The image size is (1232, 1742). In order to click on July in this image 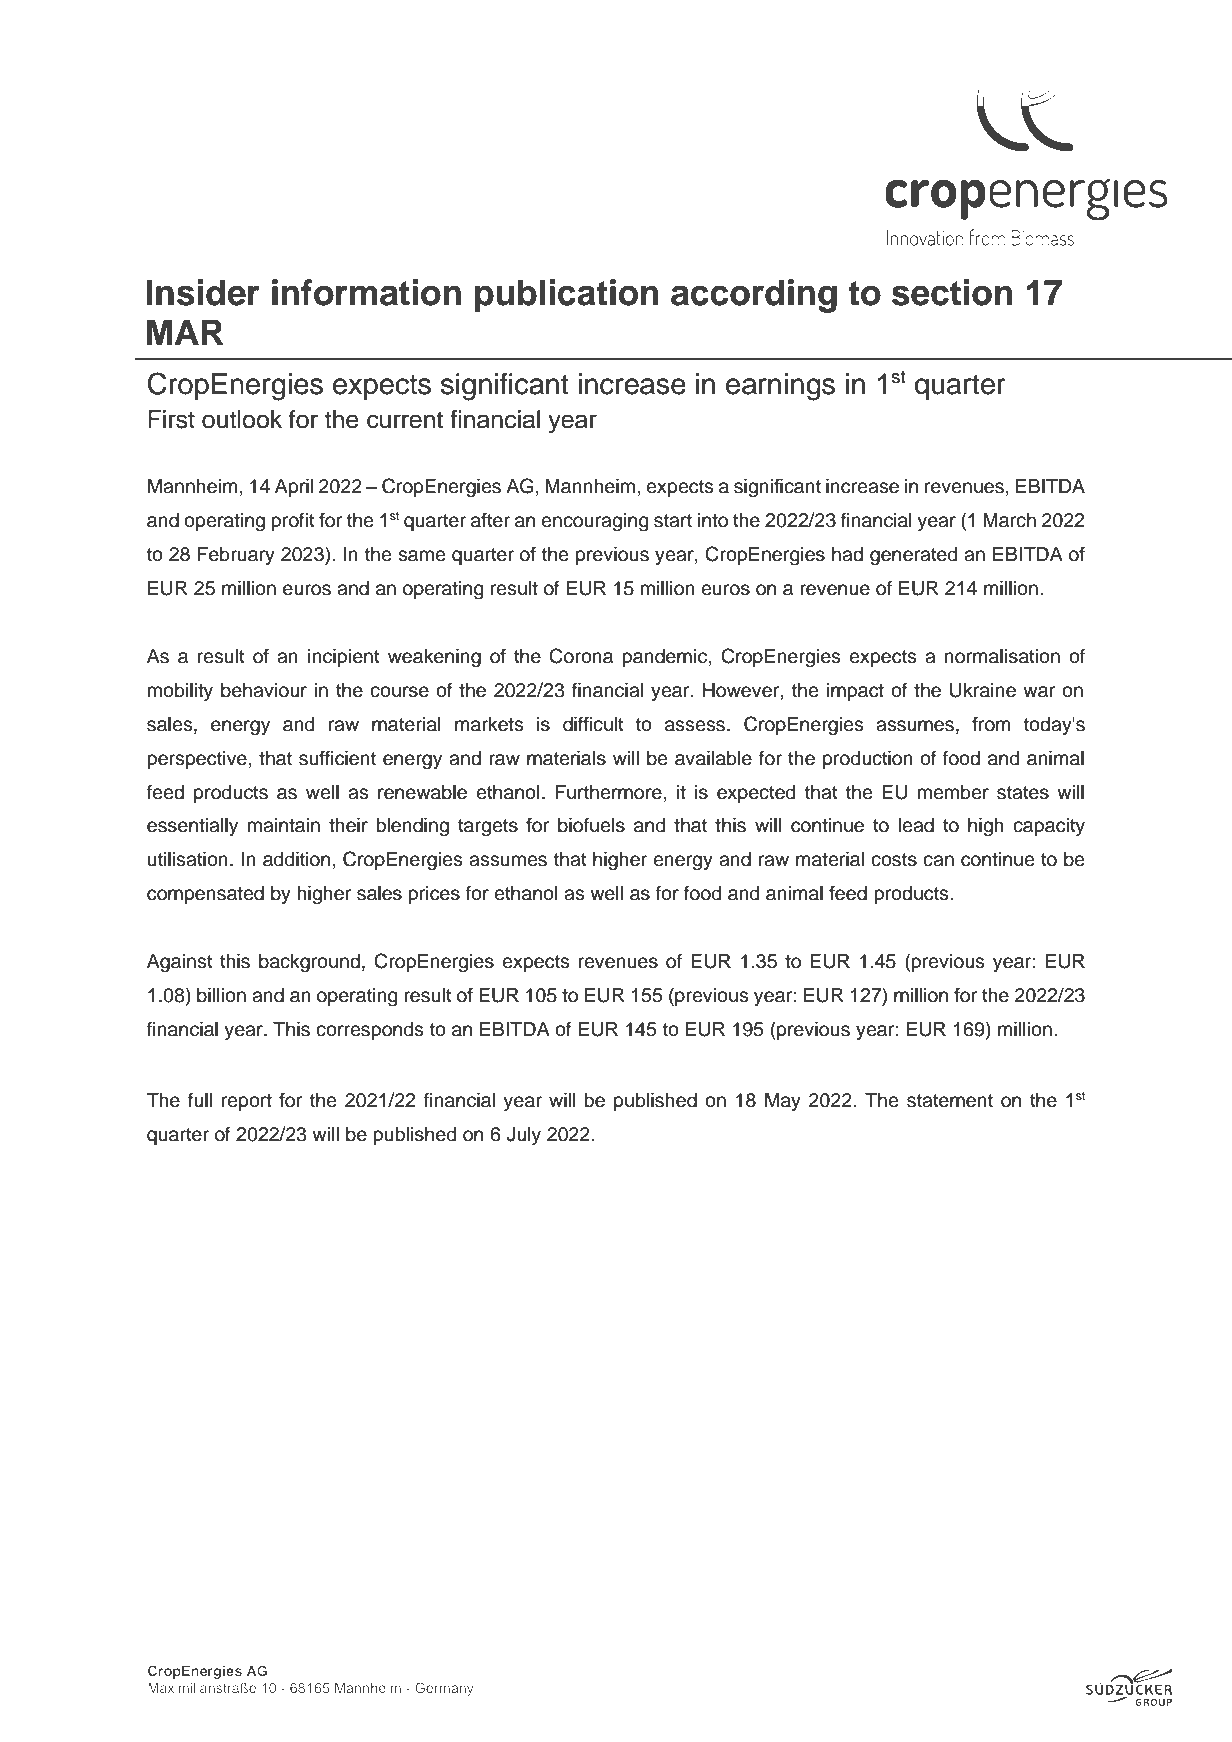, I will do `click(523, 1136)`.
